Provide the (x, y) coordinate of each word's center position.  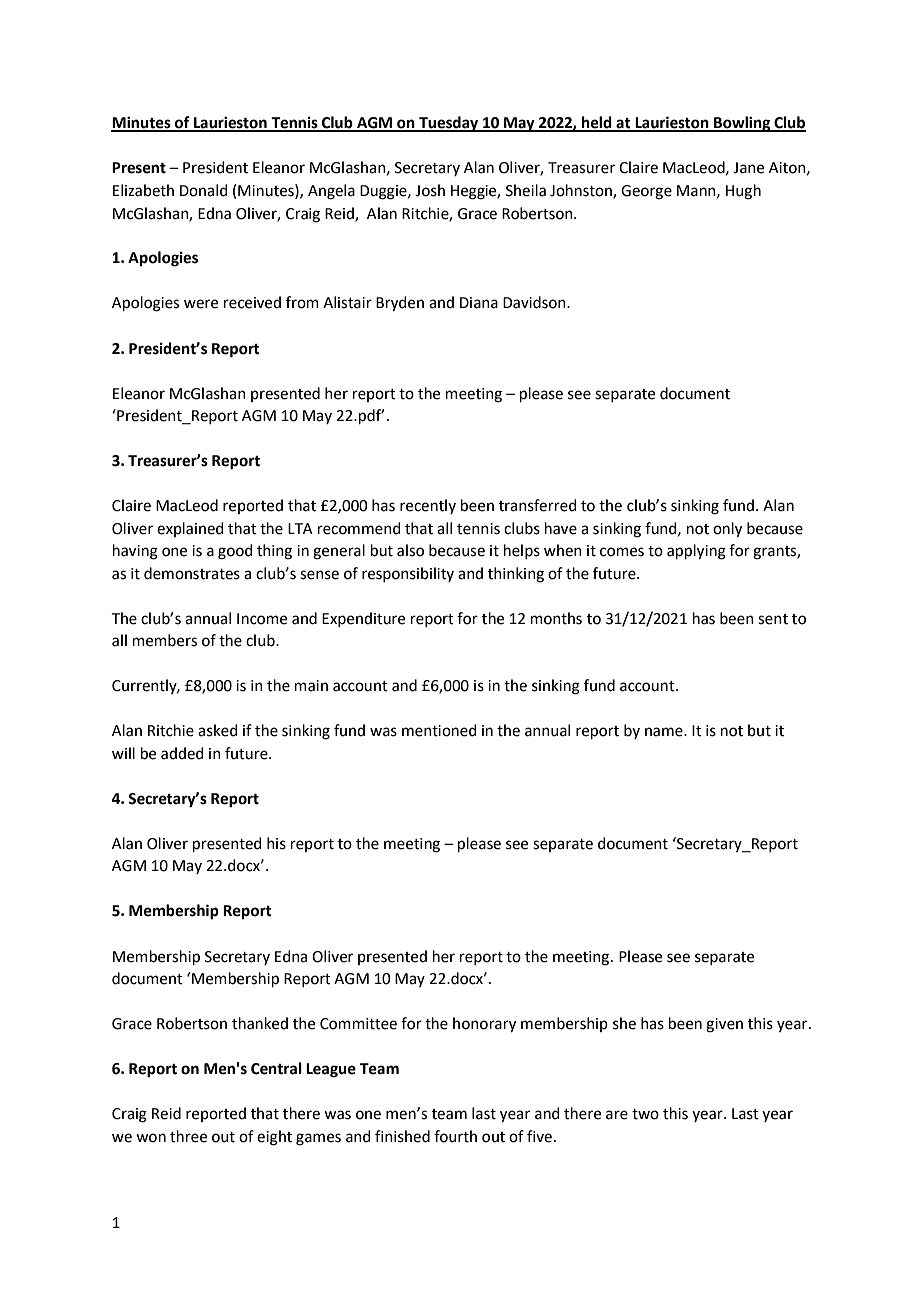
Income (262, 619)
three (188, 1136)
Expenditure (363, 619)
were (201, 304)
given (724, 1025)
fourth (455, 1136)
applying (696, 552)
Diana (479, 303)
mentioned (439, 730)
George (646, 192)
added (182, 753)
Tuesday (449, 124)
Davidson (535, 302)
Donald (204, 190)
